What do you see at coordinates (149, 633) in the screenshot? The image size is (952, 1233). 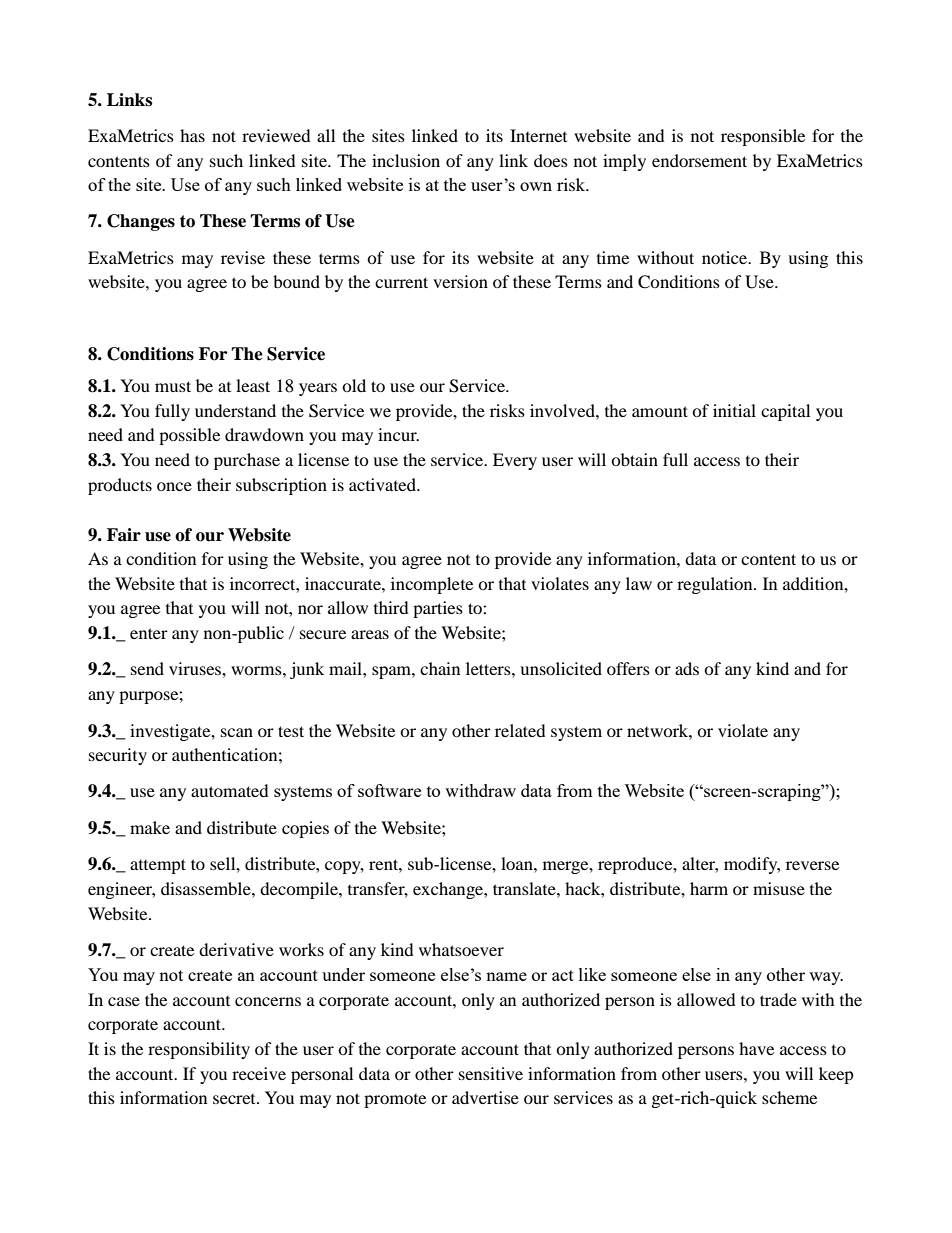 I see `enter` at bounding box center [149, 633].
